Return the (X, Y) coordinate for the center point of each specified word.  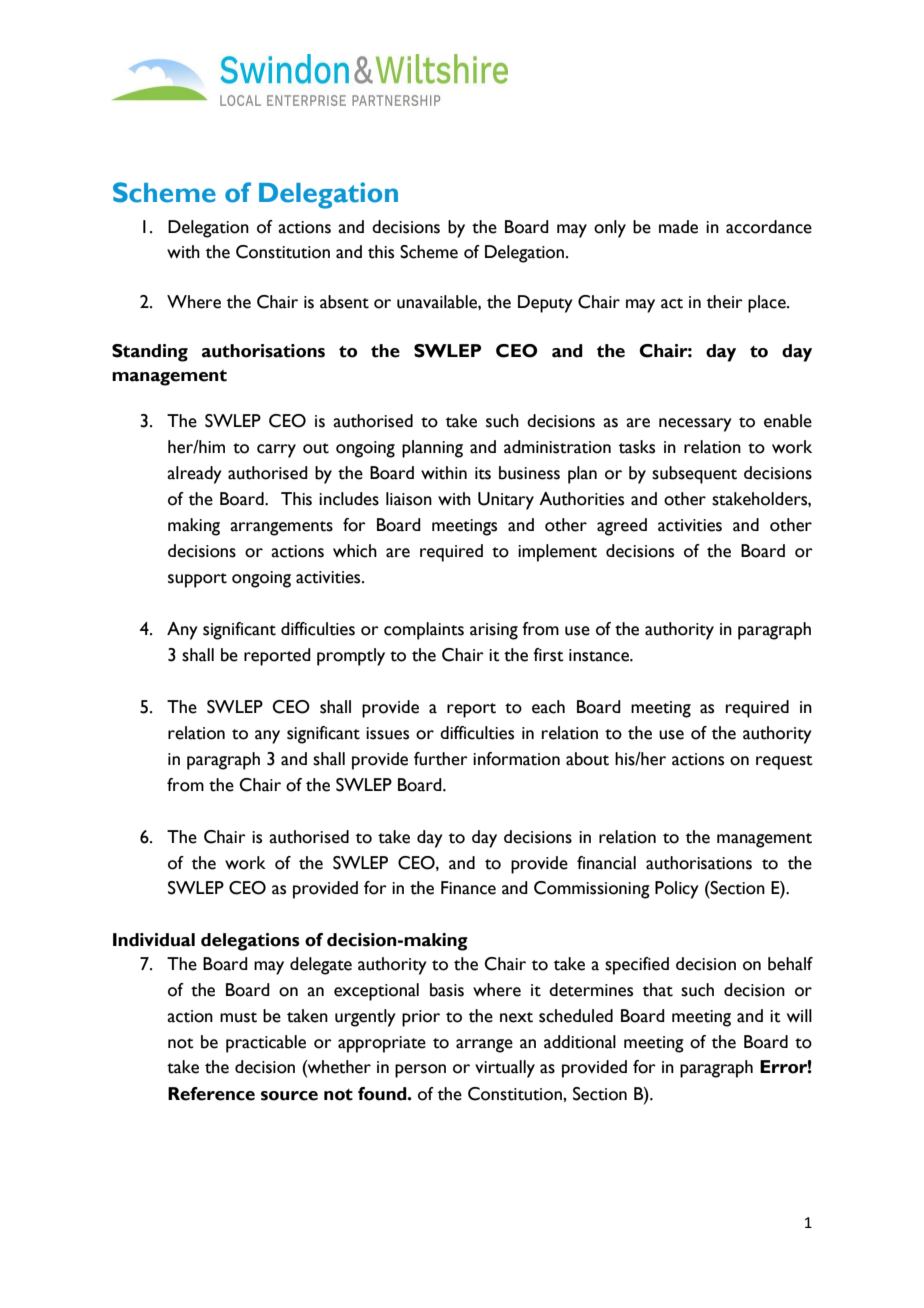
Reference (211, 1094)
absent (344, 302)
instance (600, 655)
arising (494, 631)
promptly (351, 657)
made (678, 227)
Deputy (545, 304)
